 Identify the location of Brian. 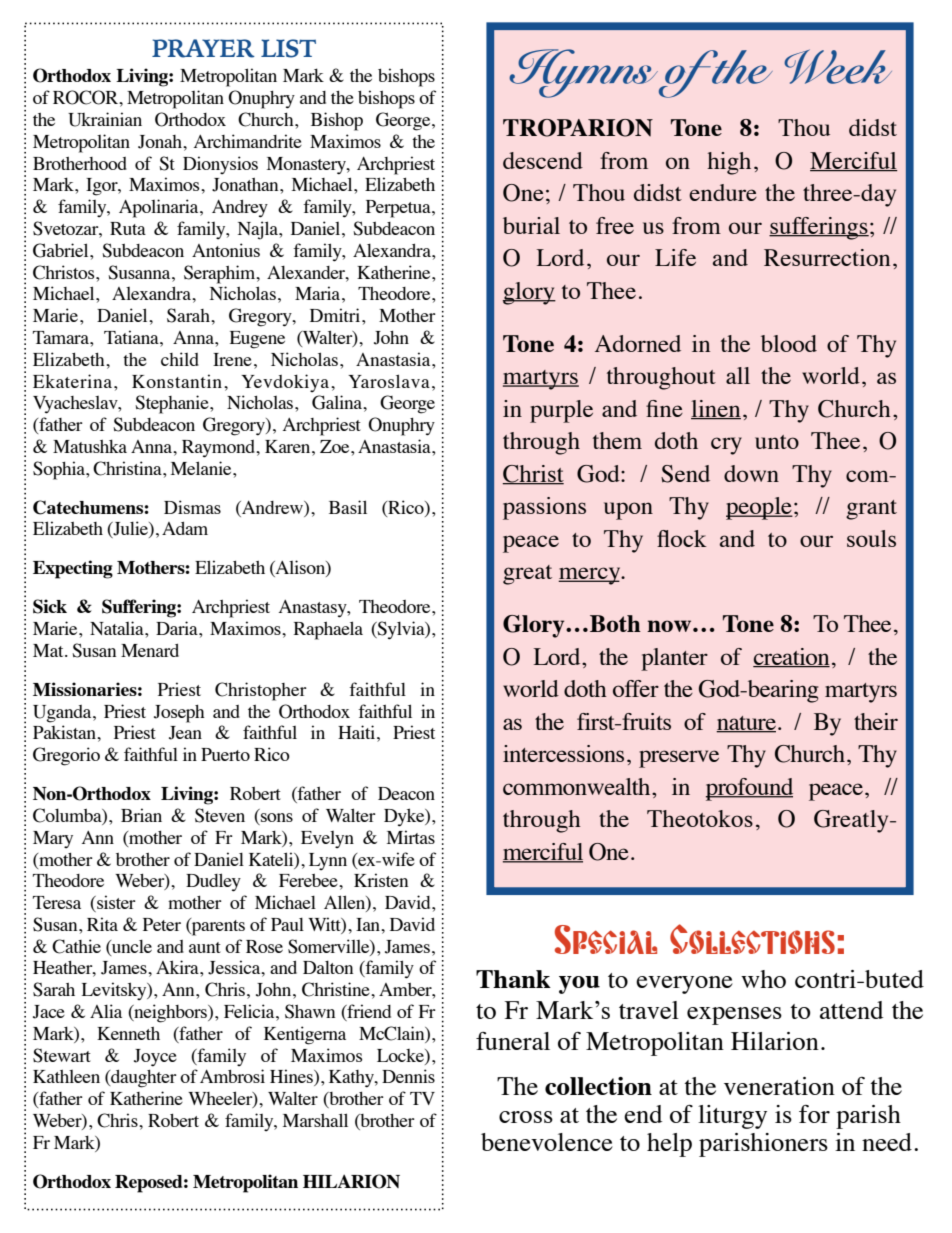
(141, 815).
